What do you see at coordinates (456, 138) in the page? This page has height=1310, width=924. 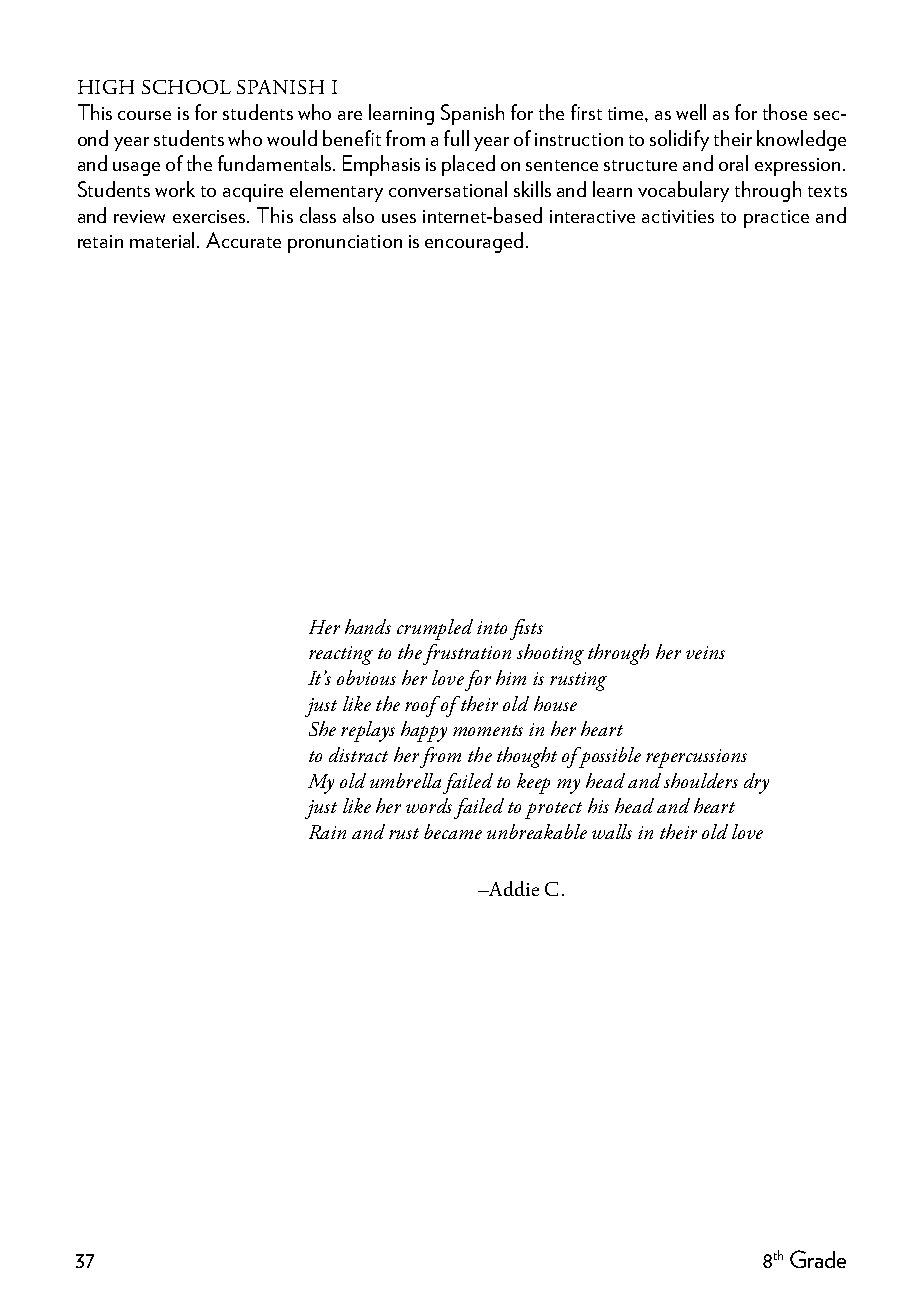 I see `full` at bounding box center [456, 138].
